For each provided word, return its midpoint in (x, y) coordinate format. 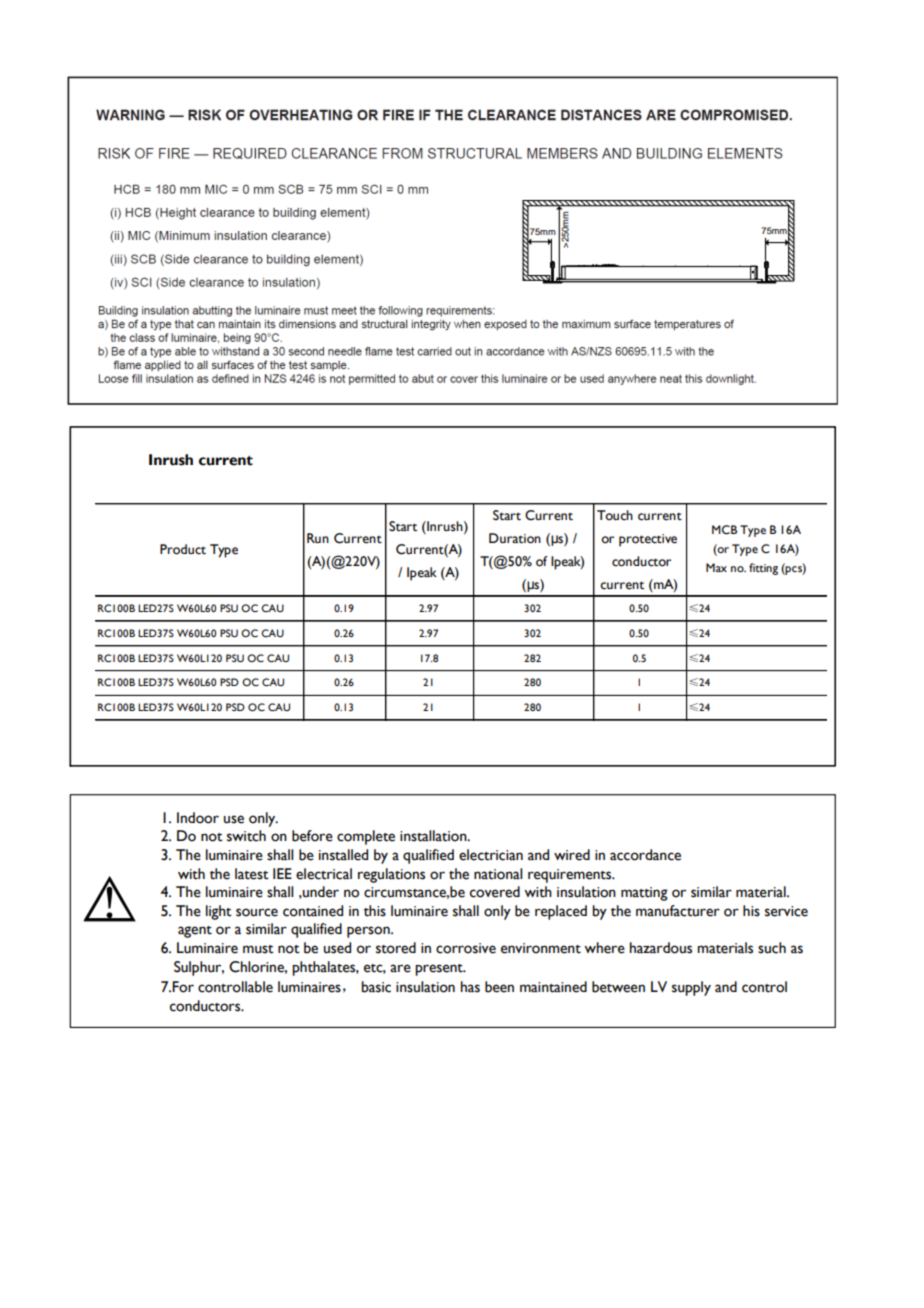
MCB (724, 530)
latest (252, 874)
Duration (515, 538)
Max (716, 567)
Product (183, 549)
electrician (491, 855)
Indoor (198, 818)
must (258, 949)
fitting (763, 569)
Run (318, 538)
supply (691, 988)
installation (434, 836)
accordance (645, 855)
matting (644, 894)
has (470, 987)
